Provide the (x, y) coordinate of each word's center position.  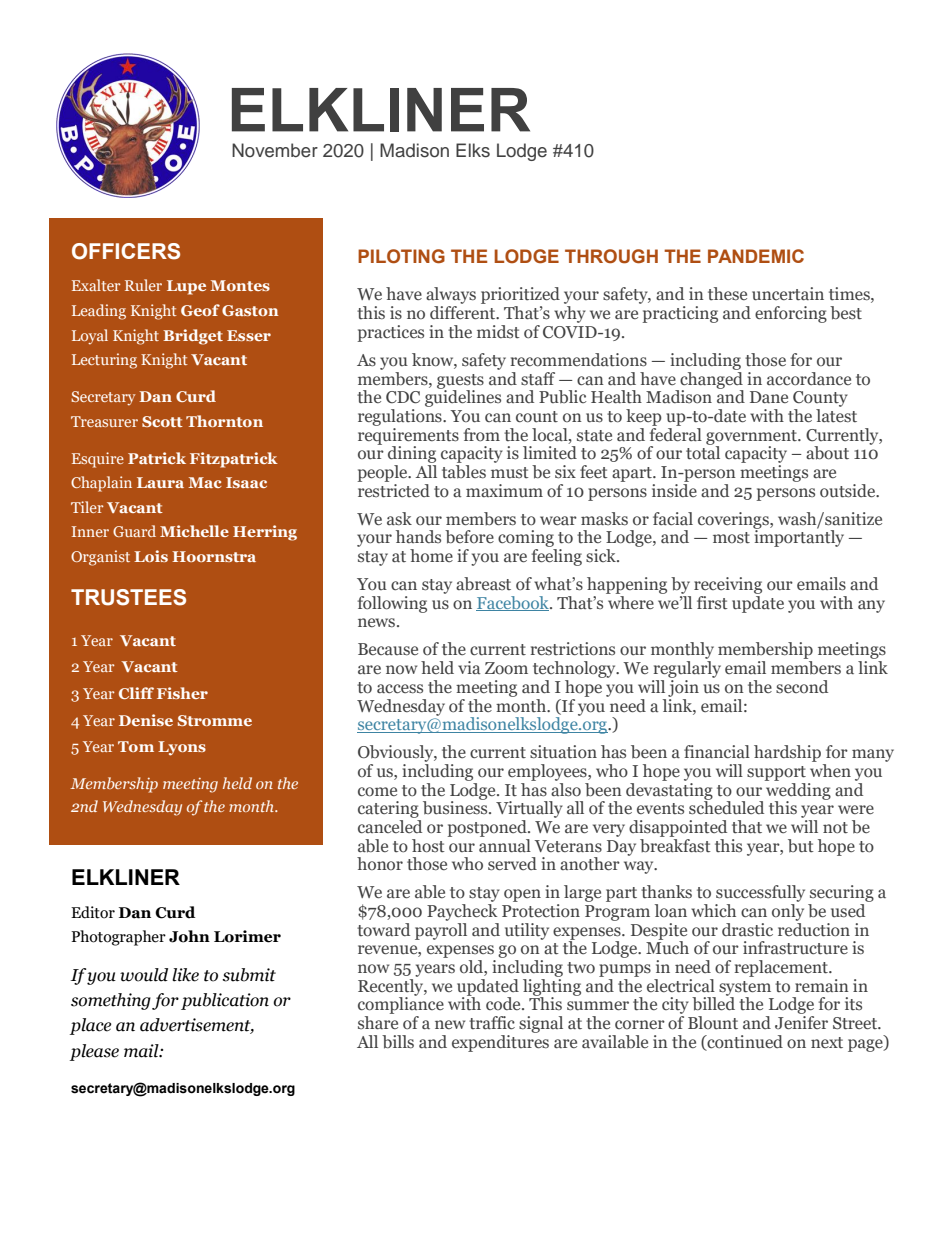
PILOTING (401, 256)
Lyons (182, 748)
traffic (492, 1022)
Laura (160, 482)
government (752, 438)
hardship (787, 753)
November (275, 150)
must (510, 473)
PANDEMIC (756, 256)
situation (563, 752)
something (111, 1001)
